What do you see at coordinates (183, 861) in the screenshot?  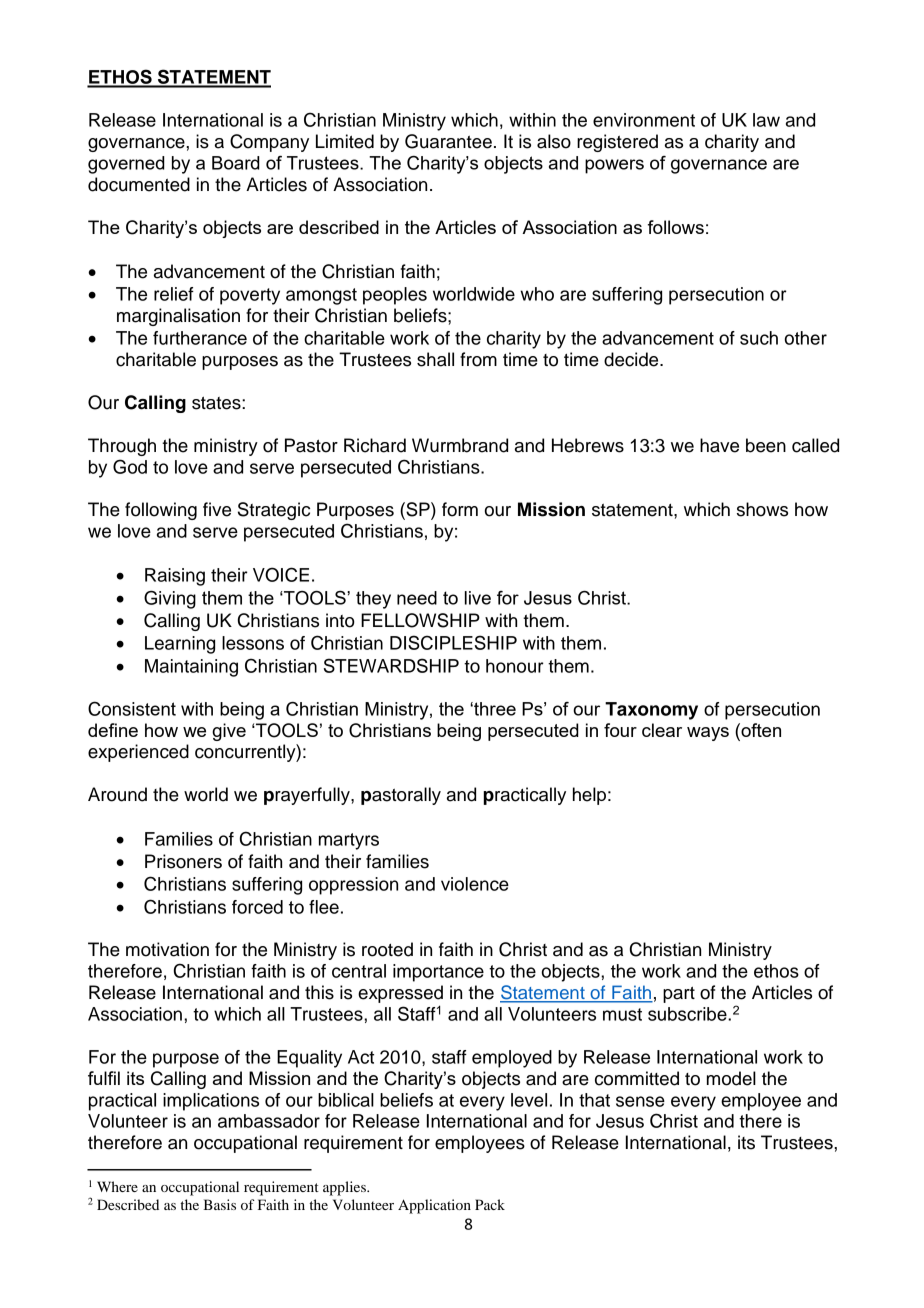 I see `Prisoners` at bounding box center [183, 861].
